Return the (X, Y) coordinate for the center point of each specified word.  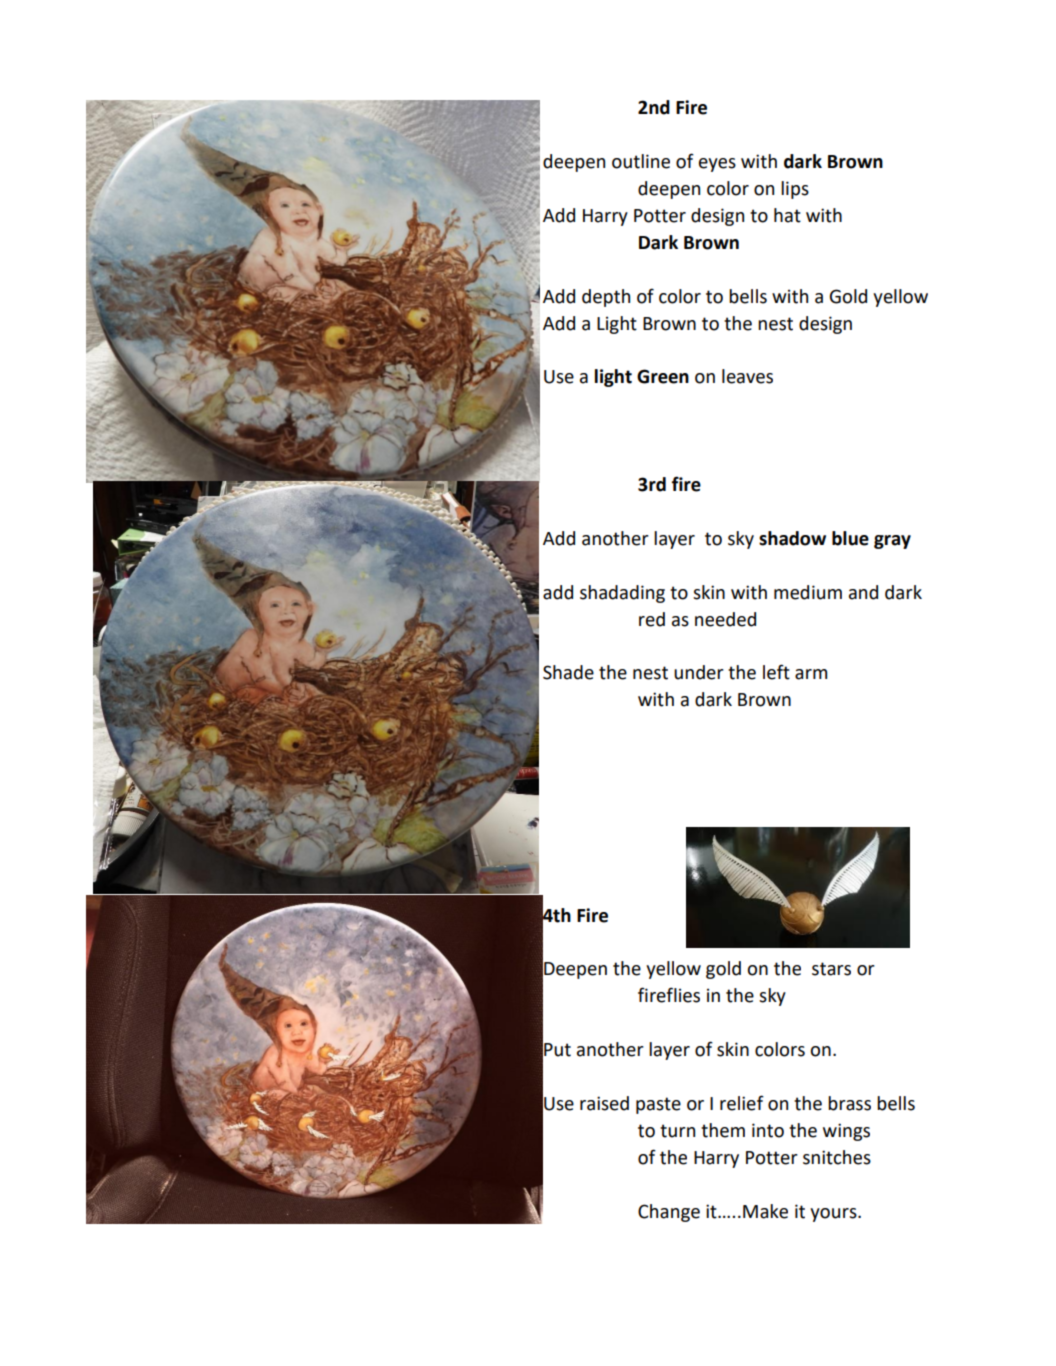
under (699, 672)
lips (795, 190)
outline (641, 161)
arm (811, 674)
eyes (717, 165)
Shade (568, 672)
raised (604, 1103)
